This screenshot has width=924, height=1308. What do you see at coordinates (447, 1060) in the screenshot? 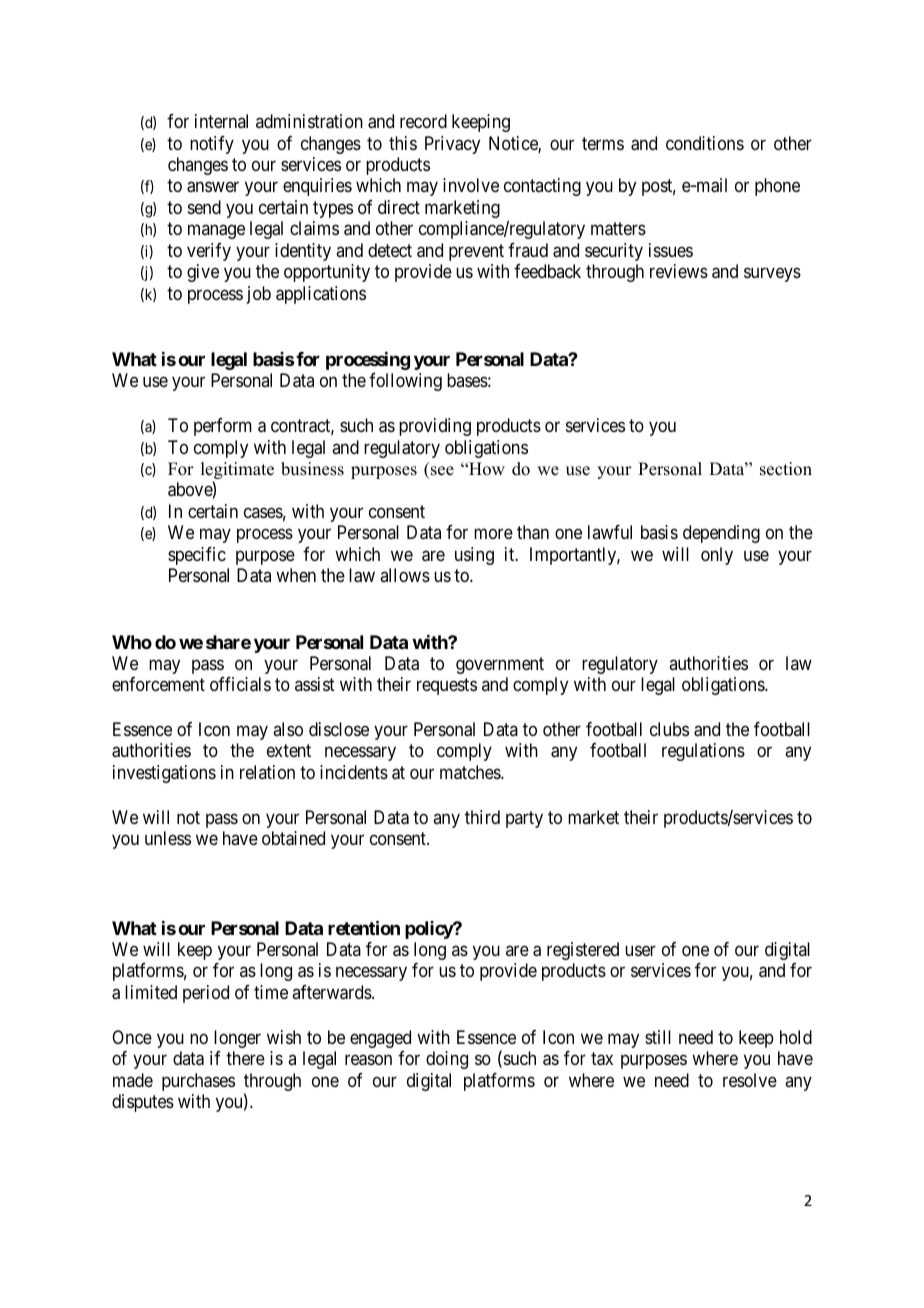
I see `doing` at bounding box center [447, 1060].
